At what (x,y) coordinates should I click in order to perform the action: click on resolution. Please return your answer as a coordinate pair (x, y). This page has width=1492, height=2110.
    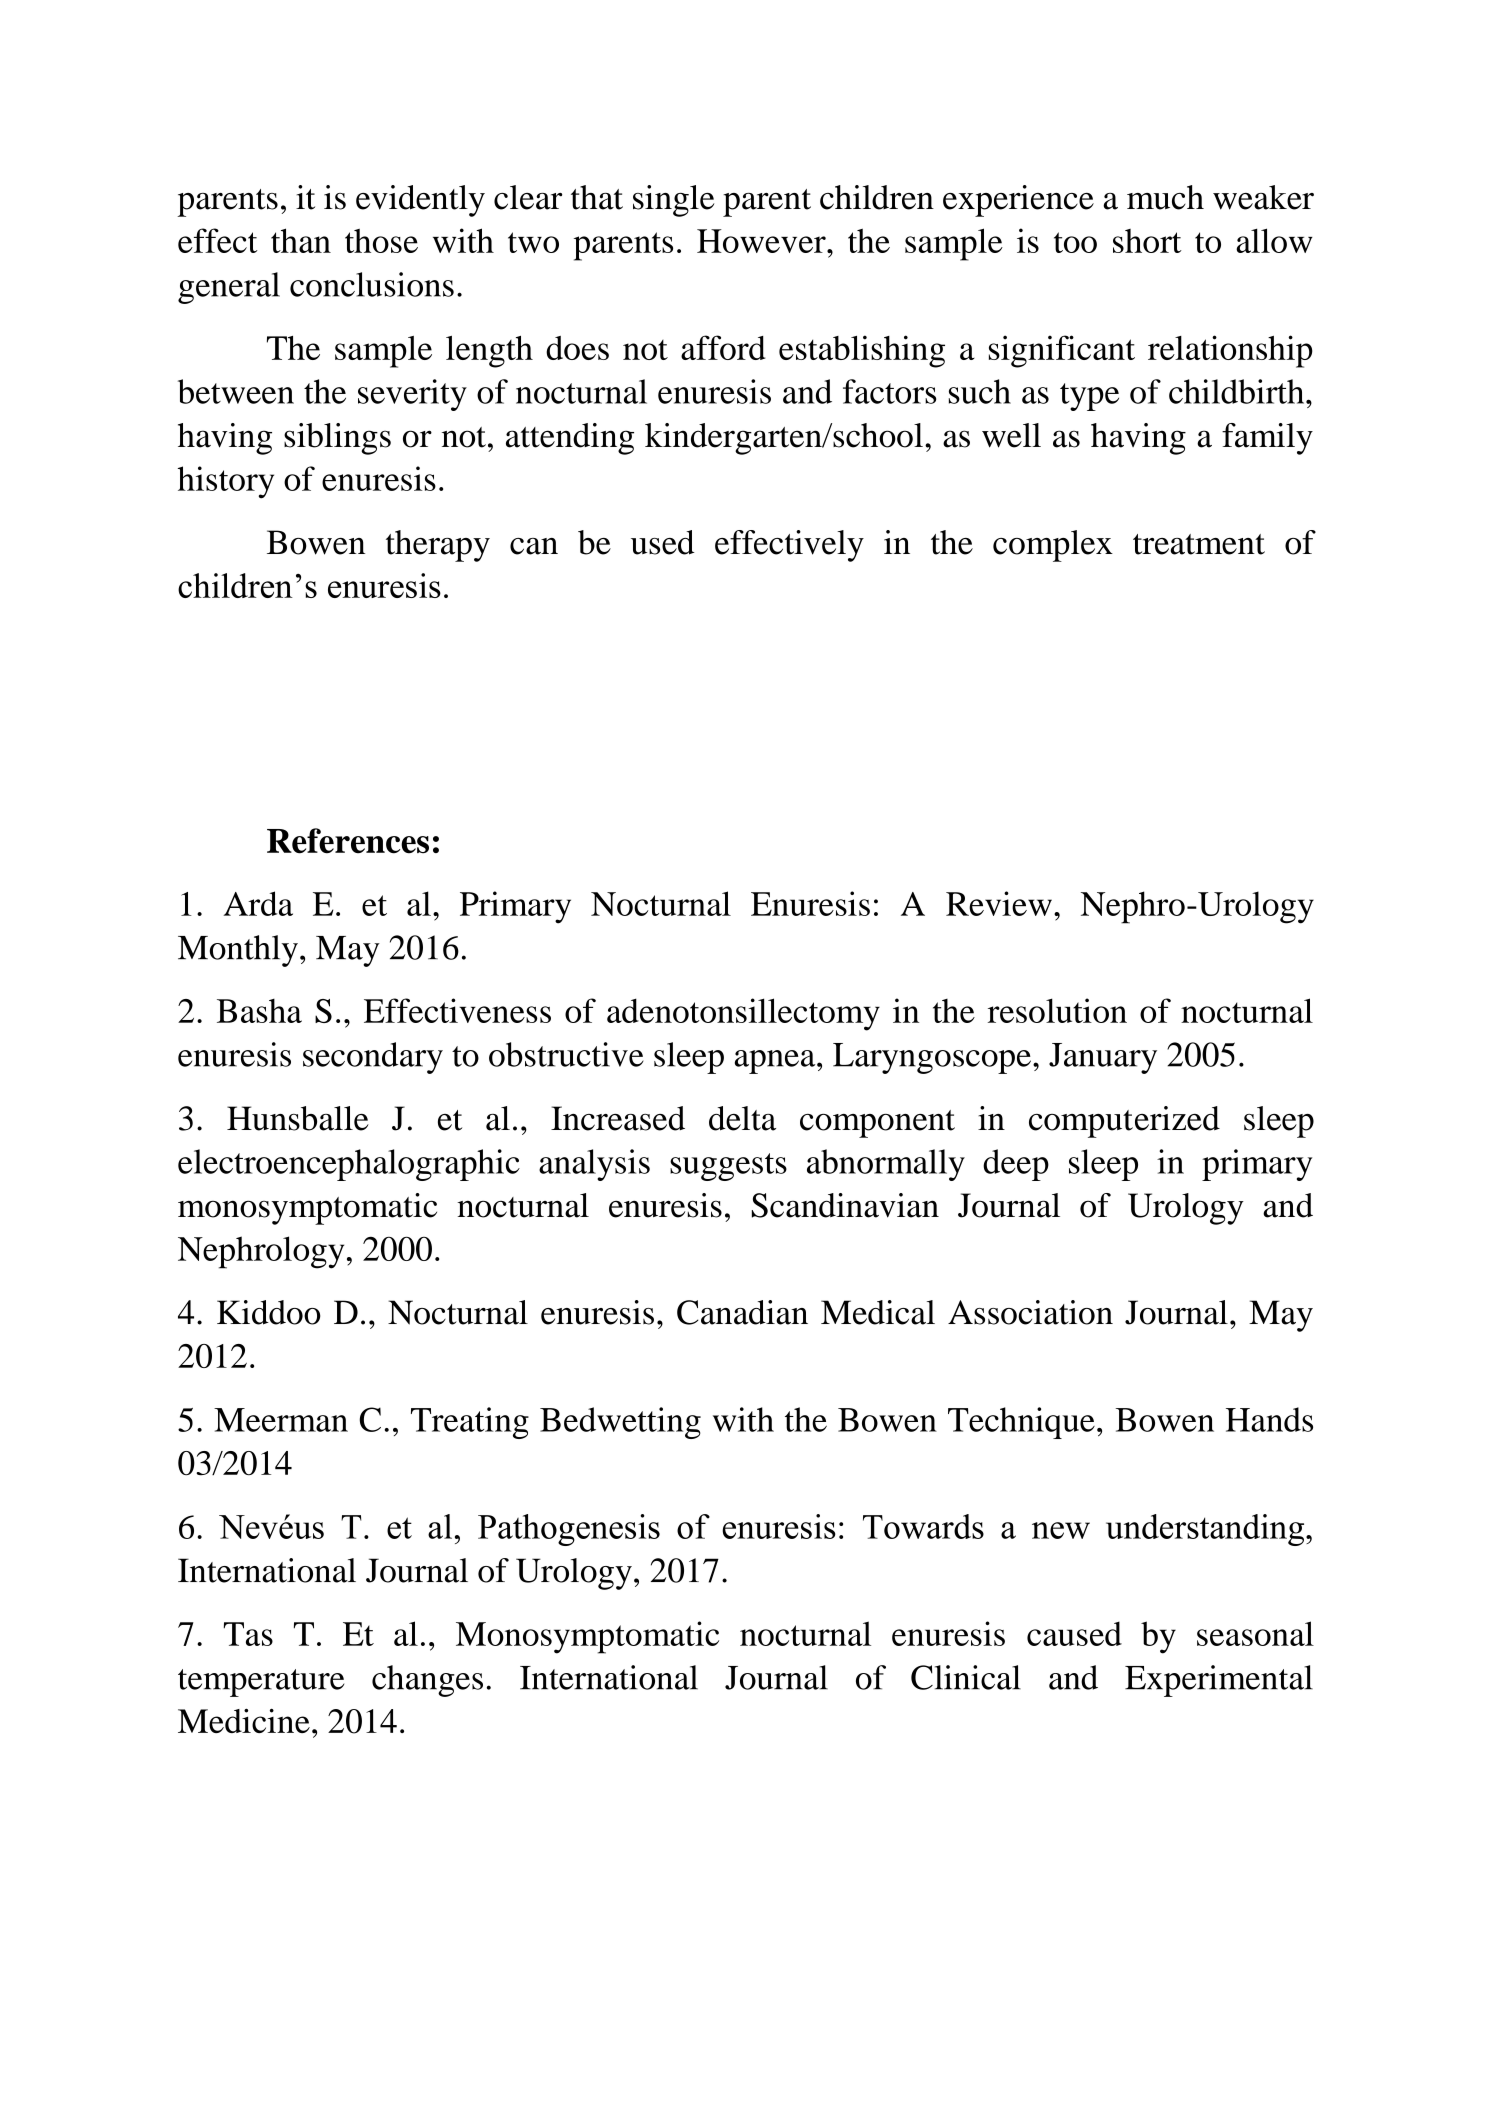
    Looking at the image, I should click on (1057, 1010).
